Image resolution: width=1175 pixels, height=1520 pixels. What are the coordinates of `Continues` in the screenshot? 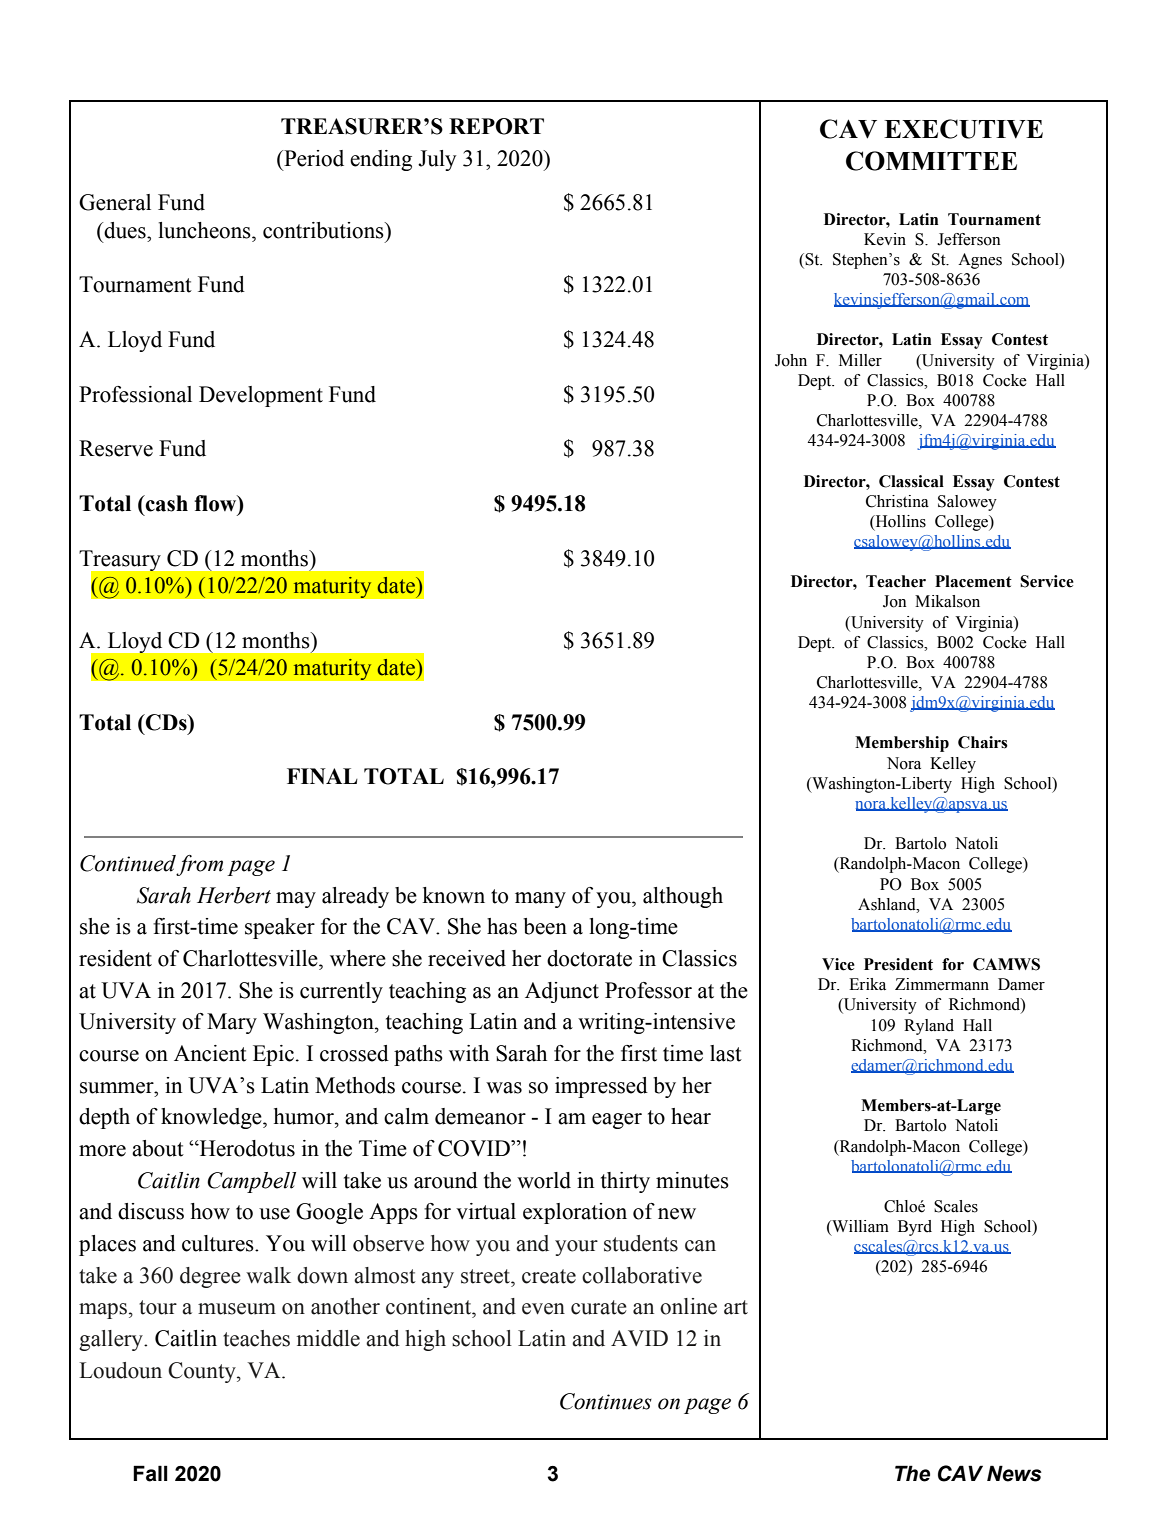 It's located at (606, 1401).
